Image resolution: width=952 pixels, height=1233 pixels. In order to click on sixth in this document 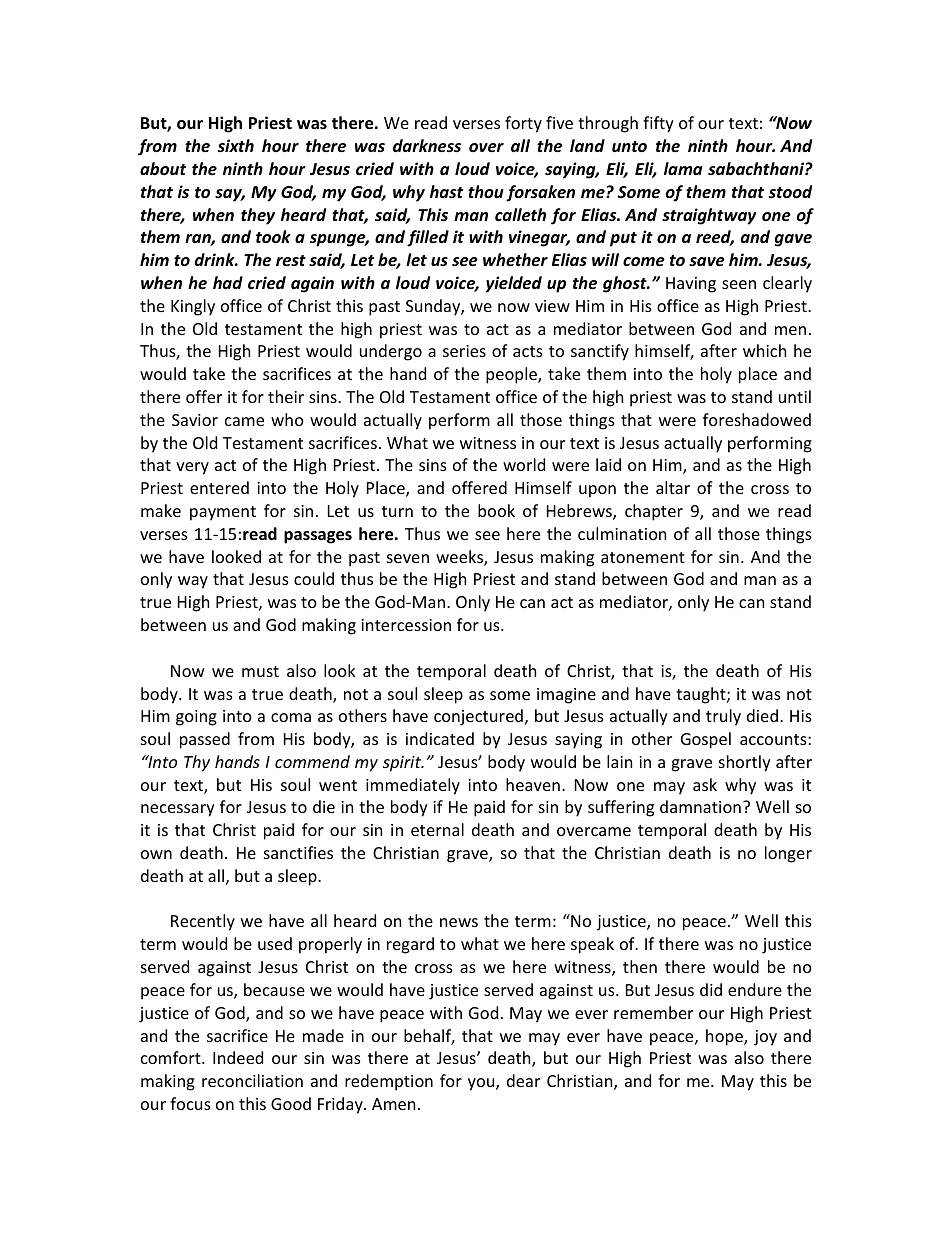, I will do `click(236, 145)`.
